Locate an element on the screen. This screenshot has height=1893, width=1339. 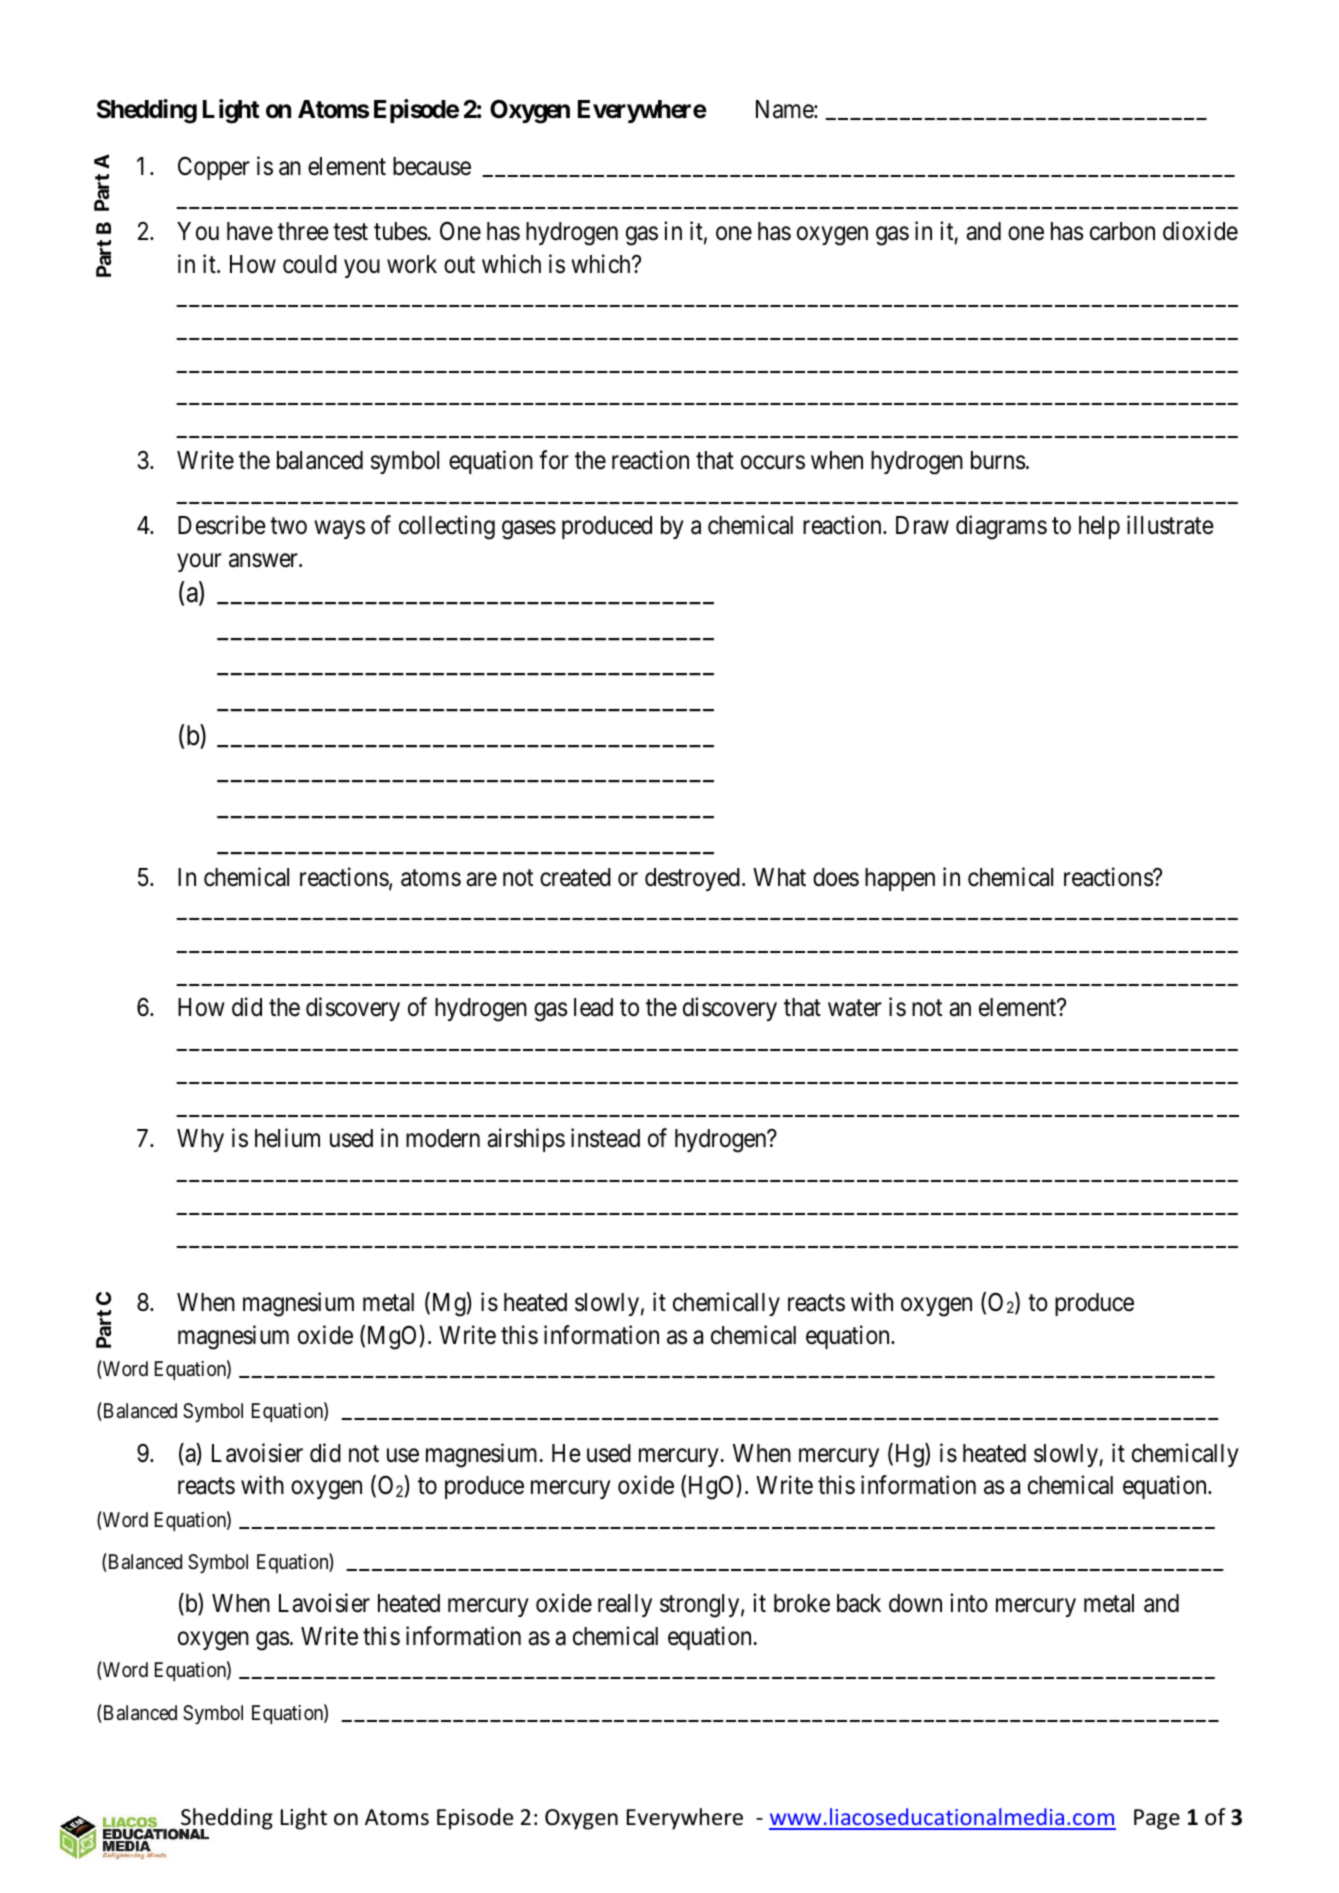
destroyed is located at coordinates (692, 879).
